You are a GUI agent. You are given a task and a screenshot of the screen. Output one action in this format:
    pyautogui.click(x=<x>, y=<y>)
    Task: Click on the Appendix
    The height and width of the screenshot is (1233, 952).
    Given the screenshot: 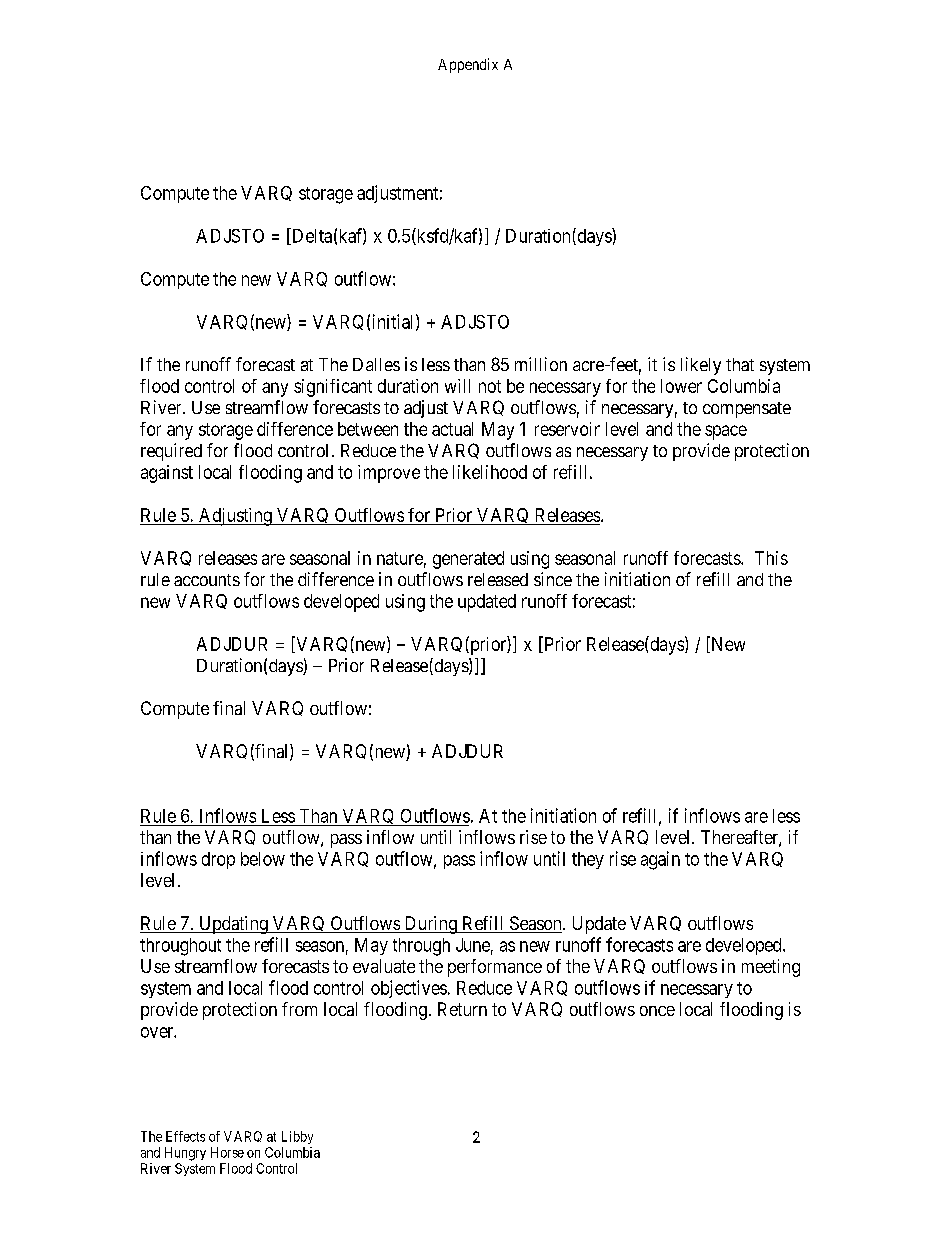 What is the action you would take?
    pyautogui.click(x=468, y=65)
